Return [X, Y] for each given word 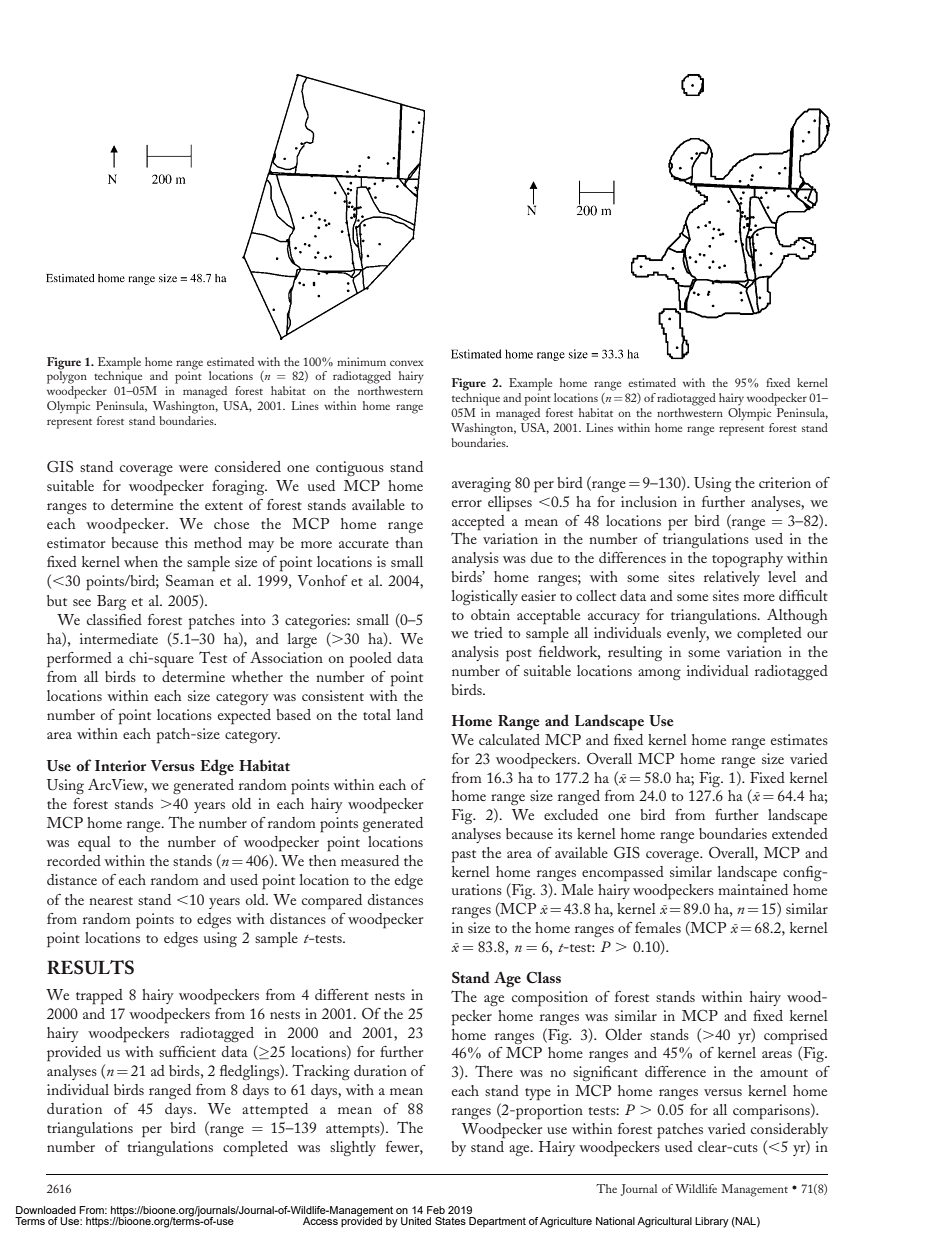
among [659, 674]
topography [747, 560]
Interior [120, 765]
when [141, 561]
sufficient [187, 1051]
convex [406, 363]
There [494, 1071]
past [464, 856]
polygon [67, 376]
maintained [753, 889]
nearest [111, 901]
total [377, 714]
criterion [785, 482]
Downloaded [46, 1210]
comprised [796, 1037]
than [409, 542]
